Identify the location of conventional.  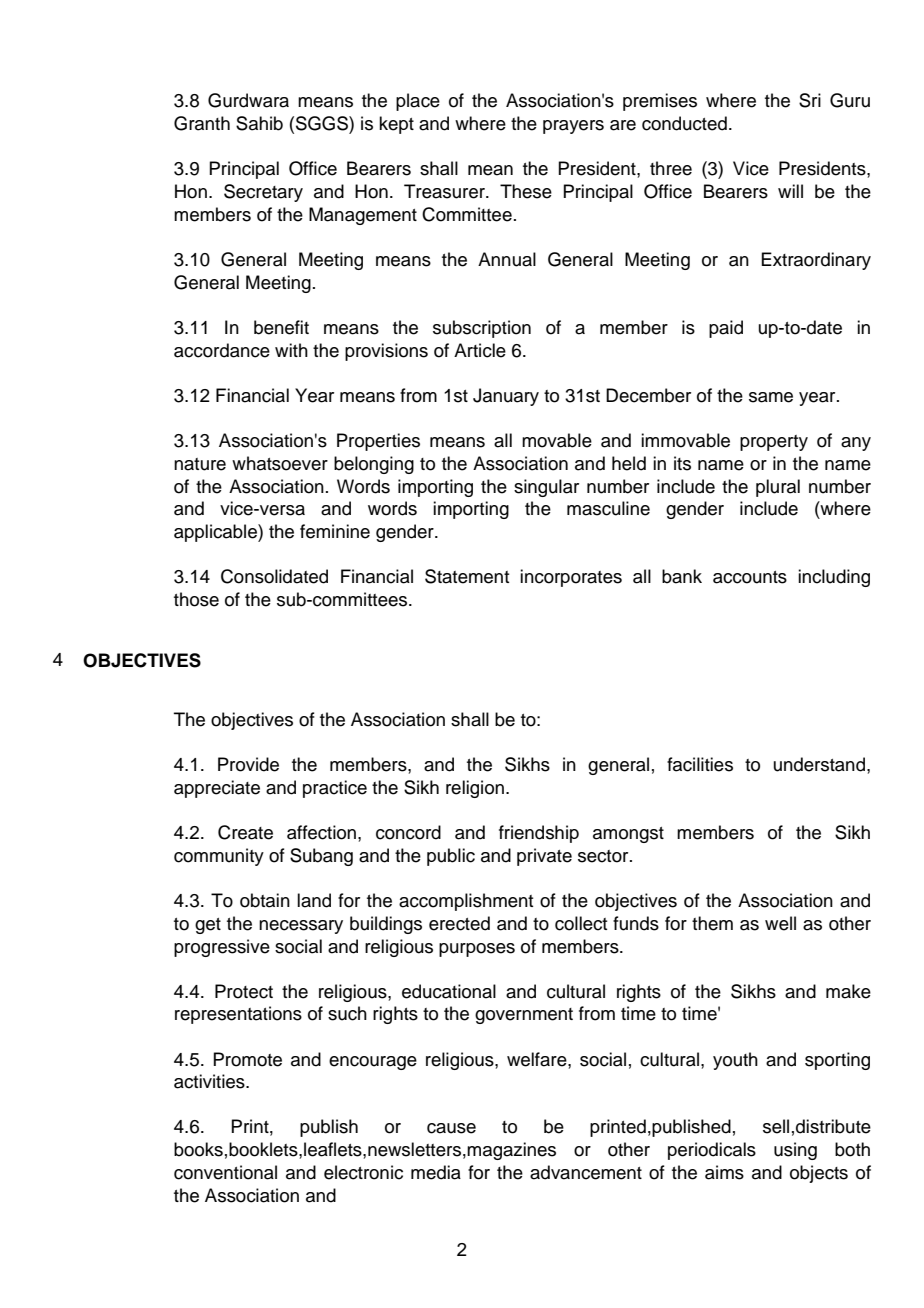
(225, 1172).
